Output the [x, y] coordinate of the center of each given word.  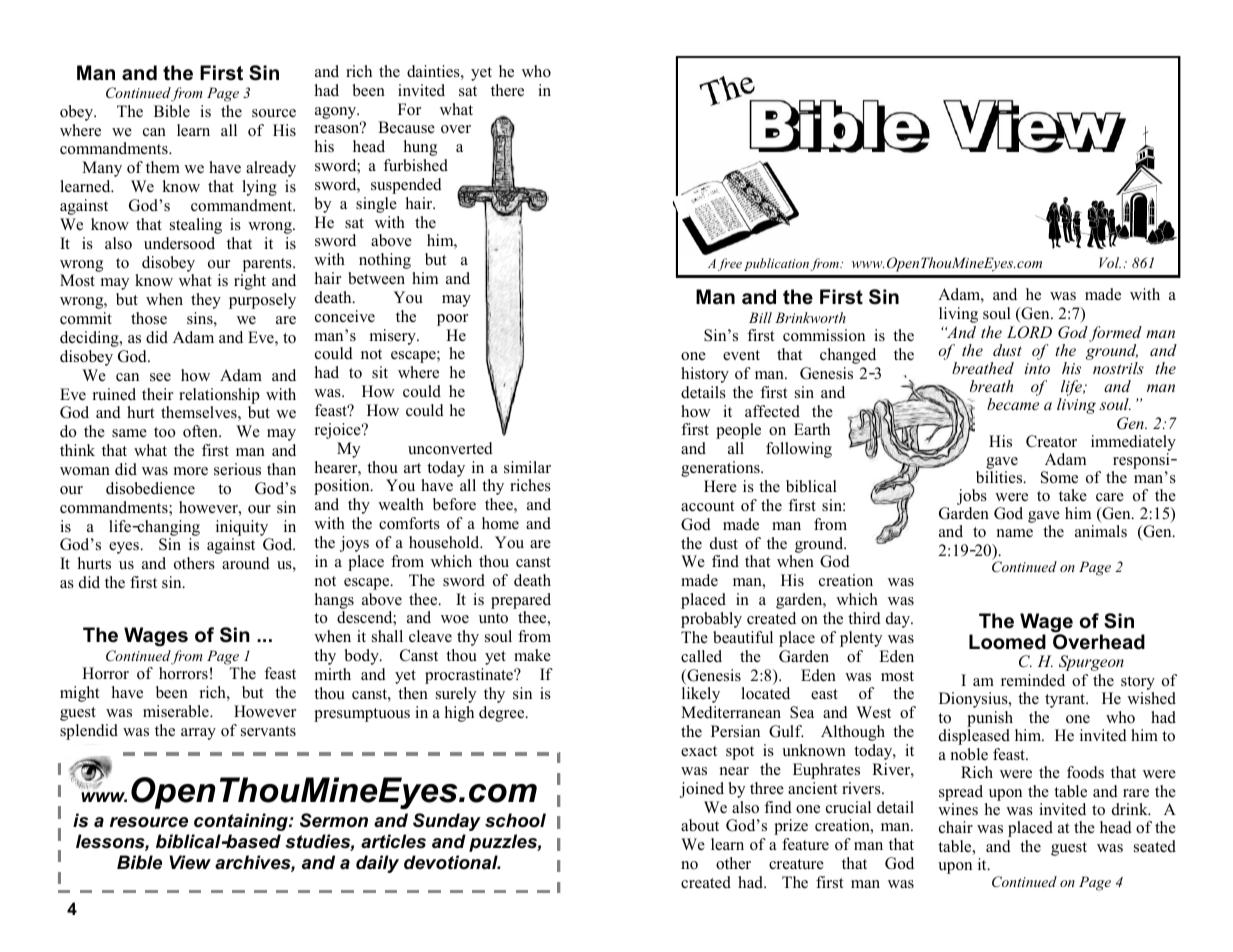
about [700, 825]
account [707, 506]
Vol [1110, 262]
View [190, 862]
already [271, 169]
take [1073, 495]
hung [420, 148]
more [191, 471]
